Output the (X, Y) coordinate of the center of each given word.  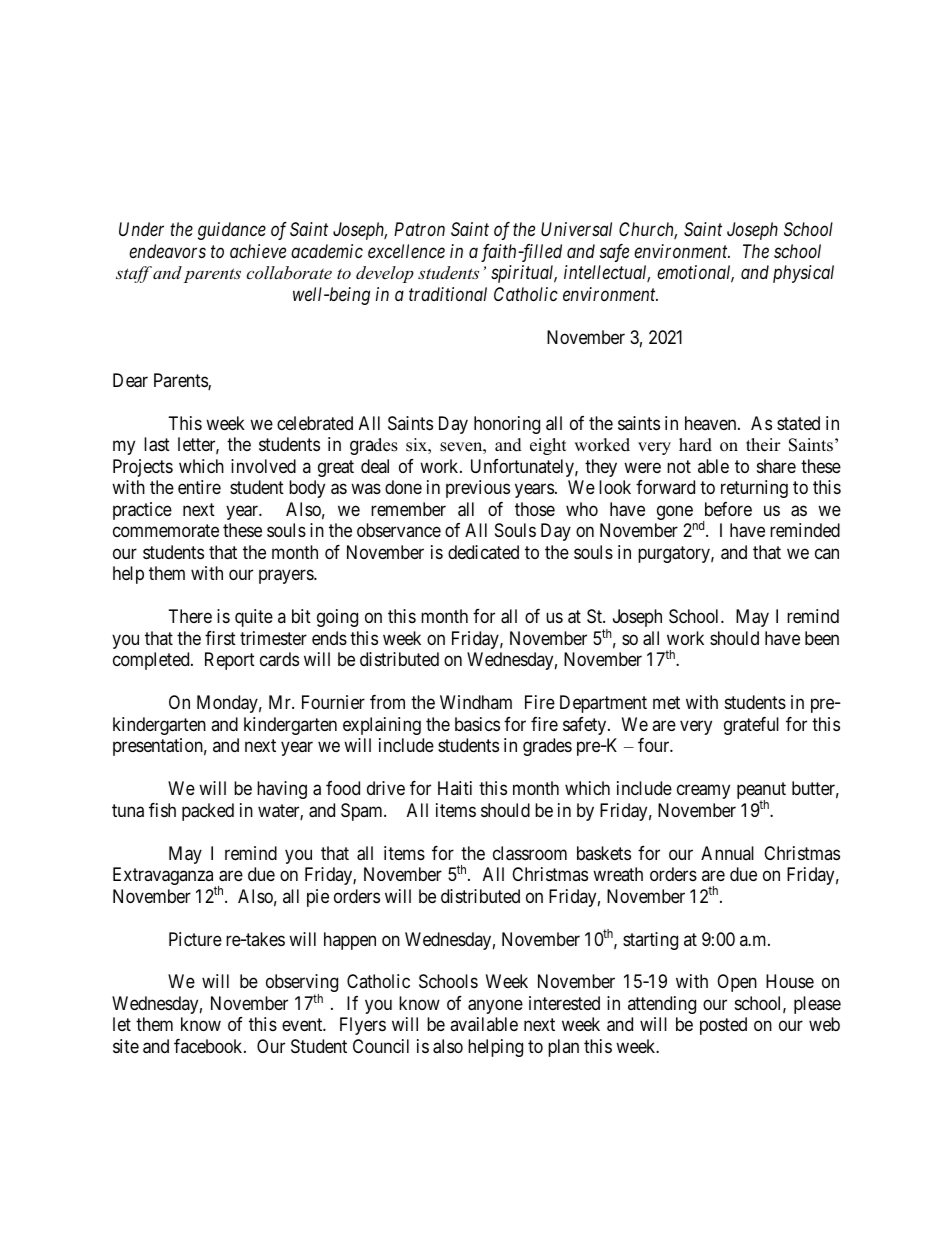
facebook (209, 1046)
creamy (703, 792)
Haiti (455, 788)
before (728, 509)
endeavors (167, 251)
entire (199, 487)
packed (208, 812)
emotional (695, 274)
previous (478, 489)
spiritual (524, 274)
